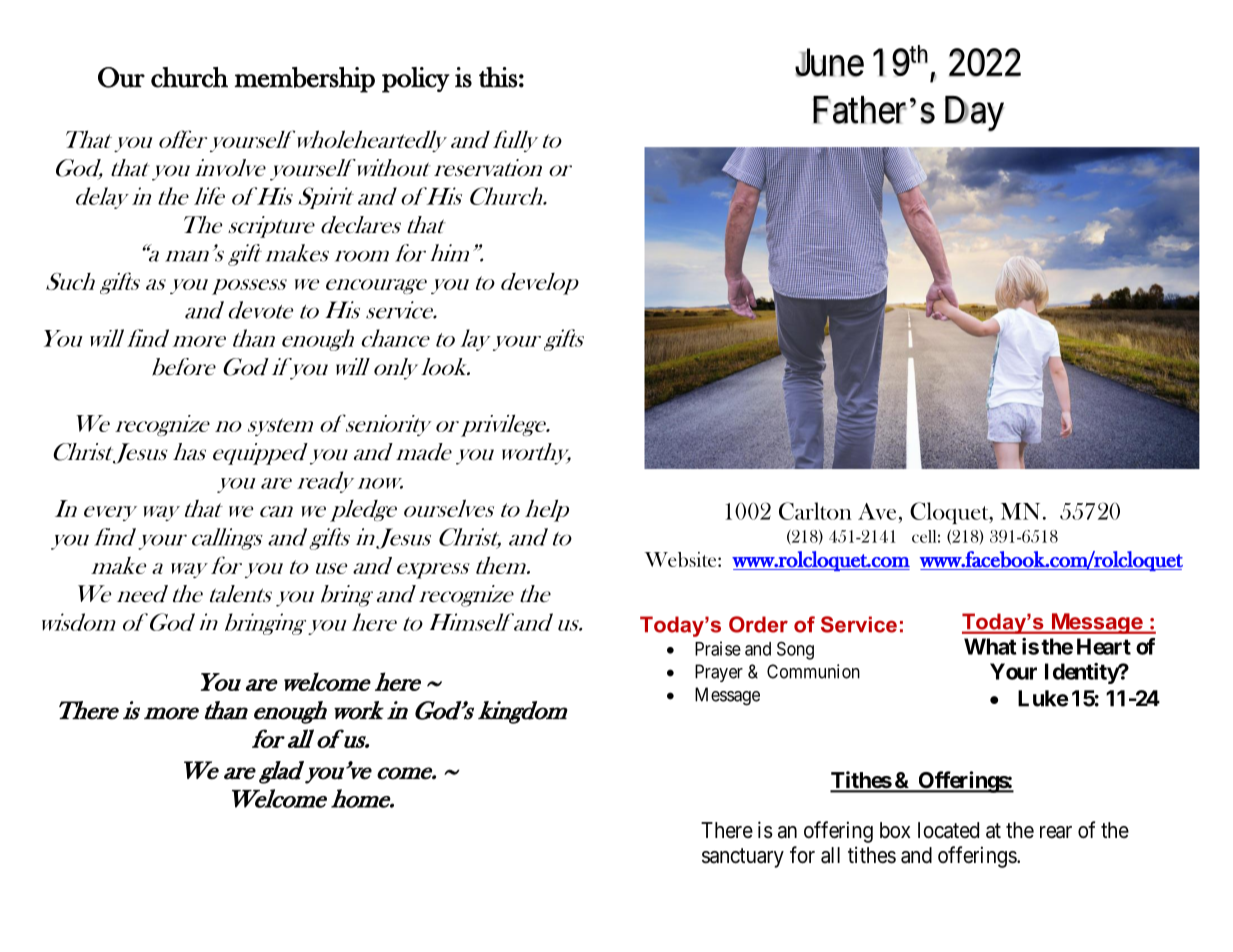 The height and width of the screenshot is (952, 1233). What do you see at coordinates (990, 646) in the screenshot?
I see `What` at bounding box center [990, 646].
